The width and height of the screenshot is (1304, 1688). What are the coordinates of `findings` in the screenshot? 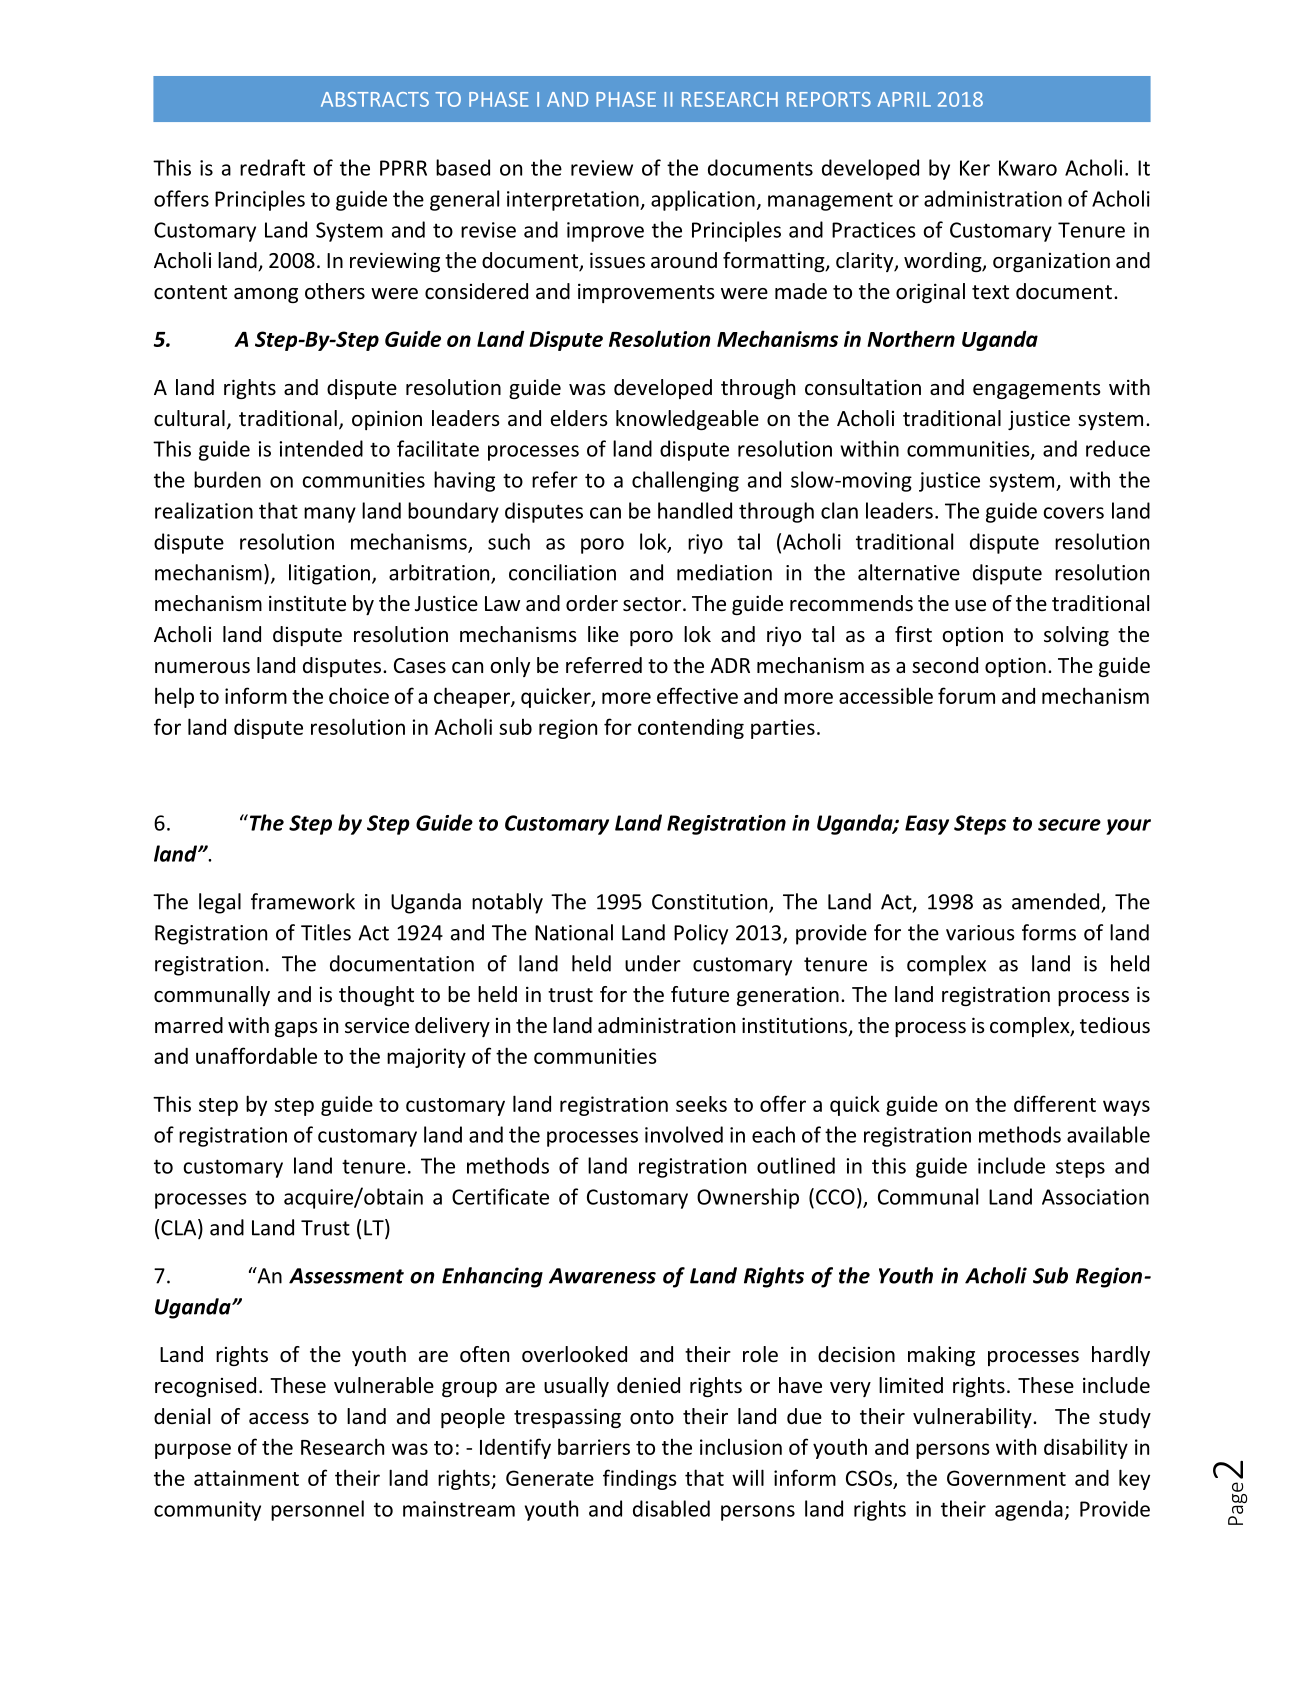 It's located at (640, 1479).
